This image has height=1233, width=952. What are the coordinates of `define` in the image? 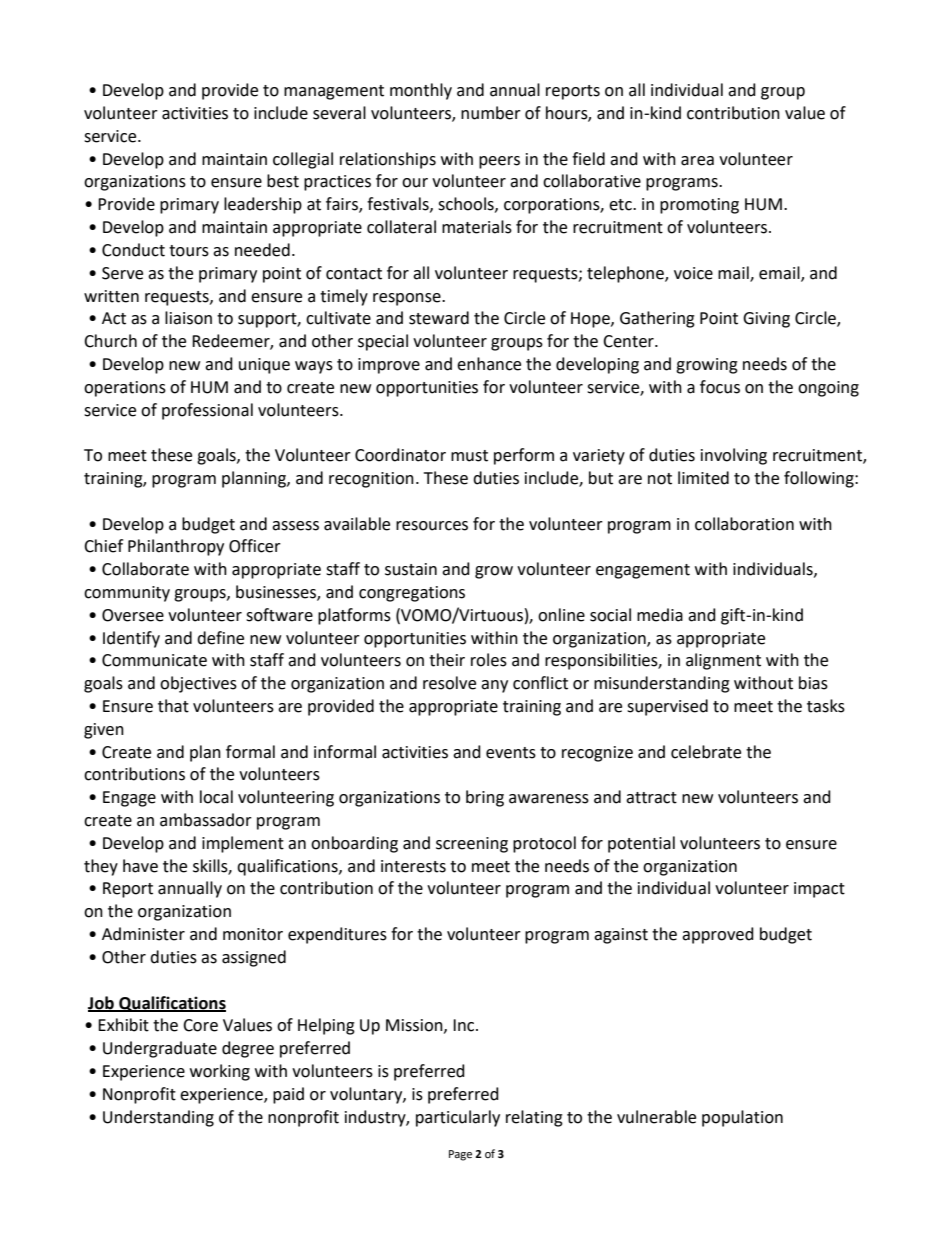 It's located at (220, 638).
